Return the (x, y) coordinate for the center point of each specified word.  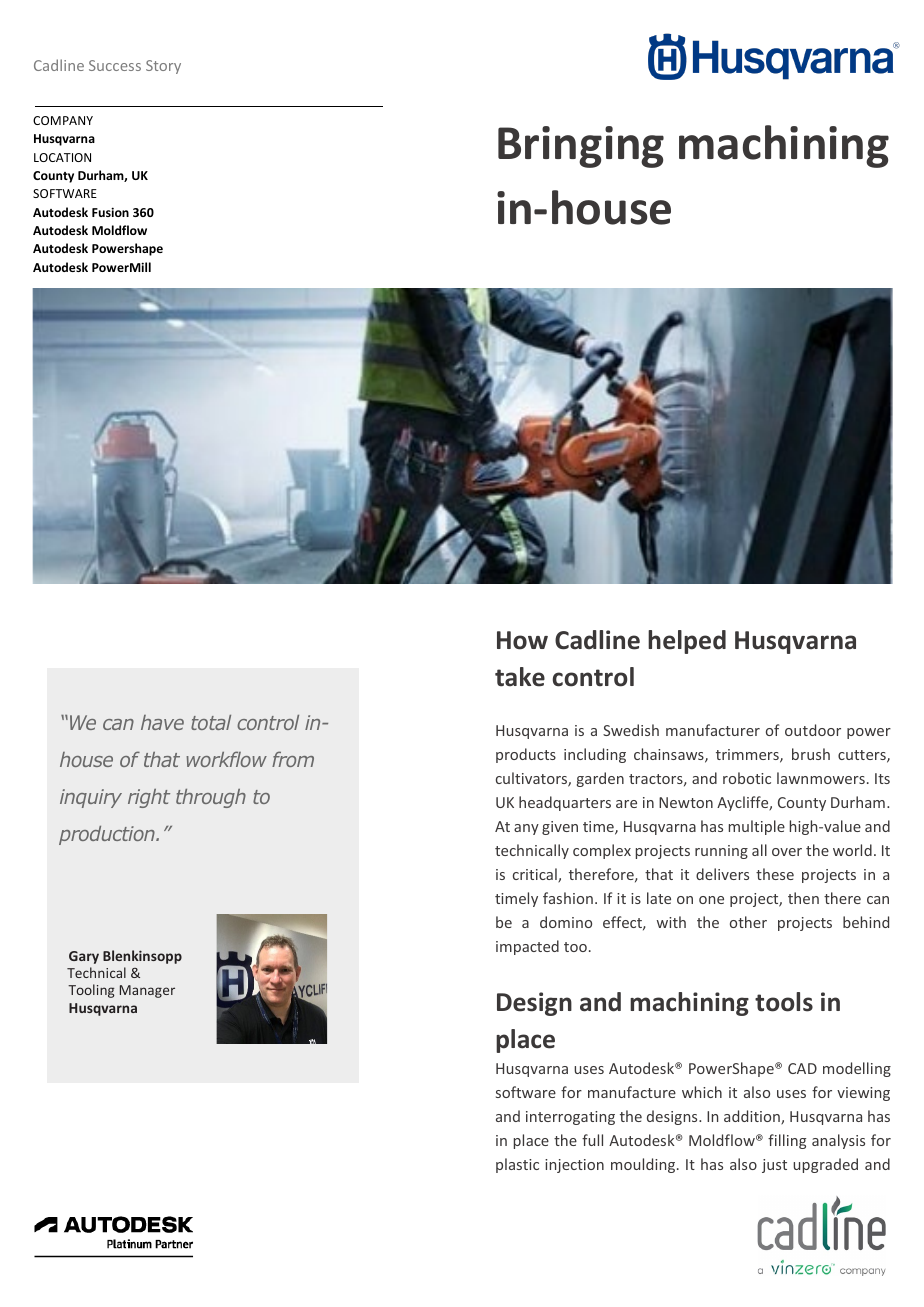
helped (687, 642)
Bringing (581, 147)
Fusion (110, 212)
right (149, 798)
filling (787, 1141)
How (522, 640)
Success (115, 65)
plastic (517, 1165)
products (526, 755)
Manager (147, 991)
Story (163, 67)
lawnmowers (821, 778)
